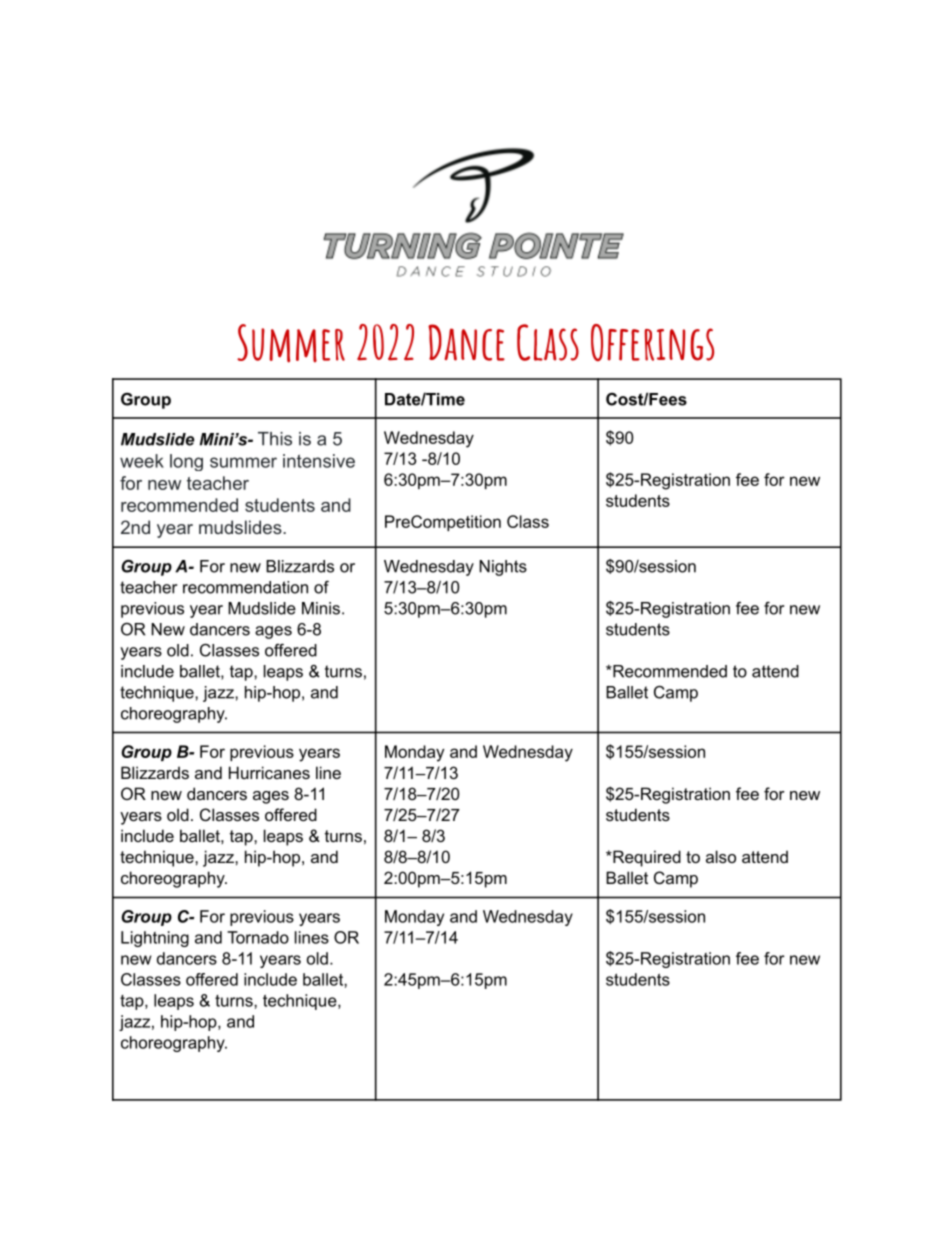  I want to click on Offerings, so click(652, 342).
